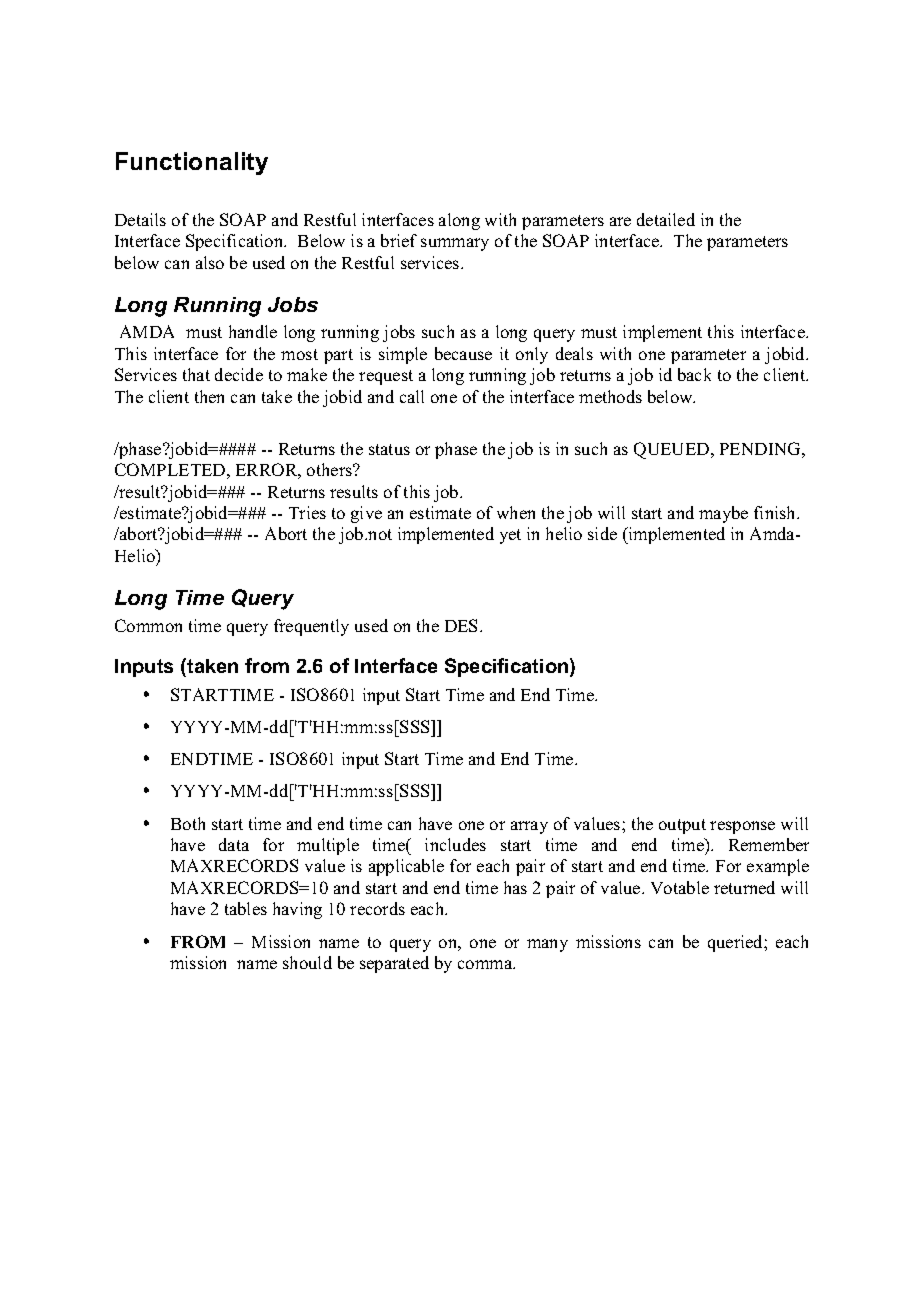  Describe the element at coordinates (192, 163) in the screenshot. I see `Functionality` at that location.
